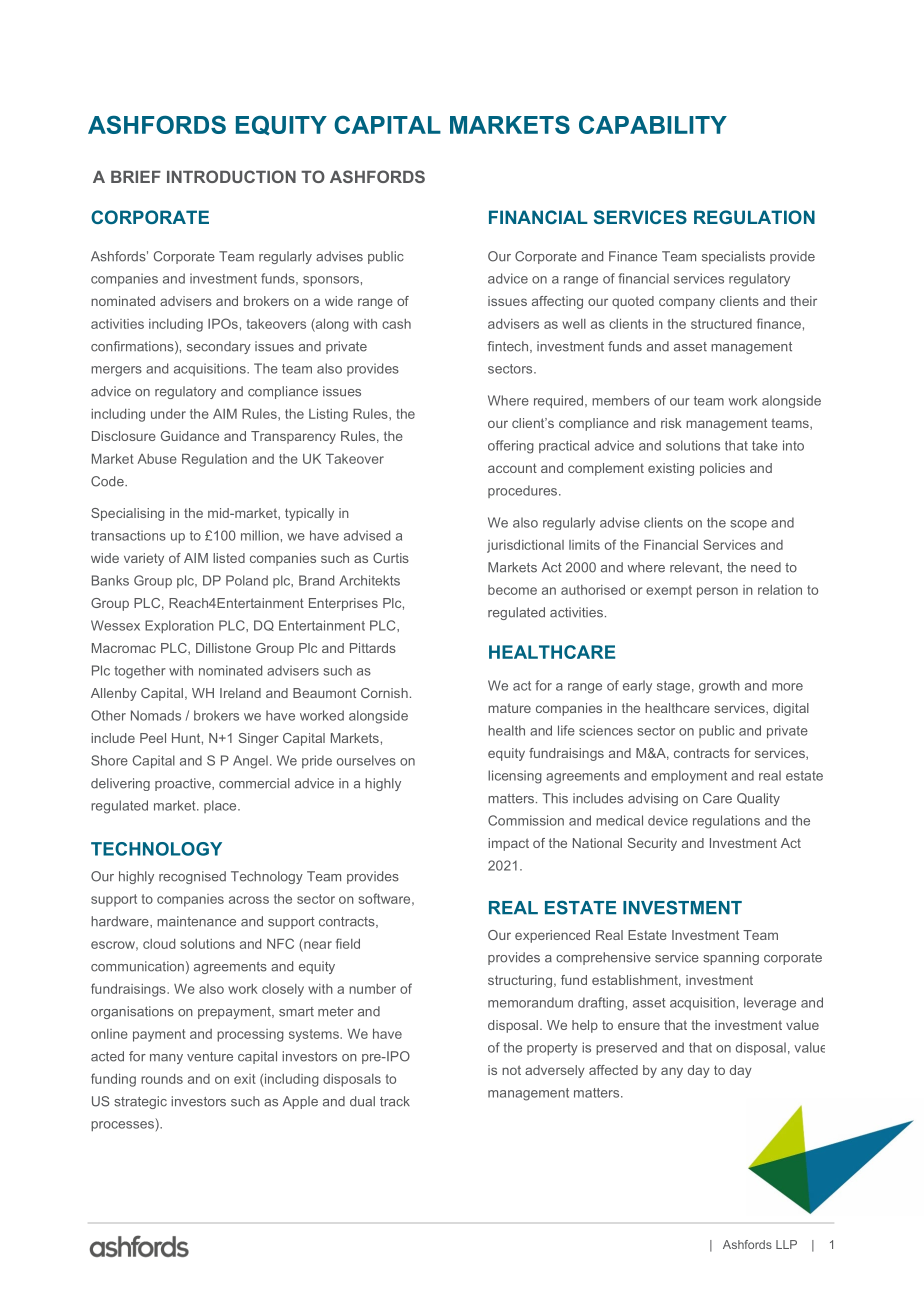 The image size is (924, 1308). Describe the element at coordinates (653, 124) in the screenshot. I see `CAPABILITY` at that location.
